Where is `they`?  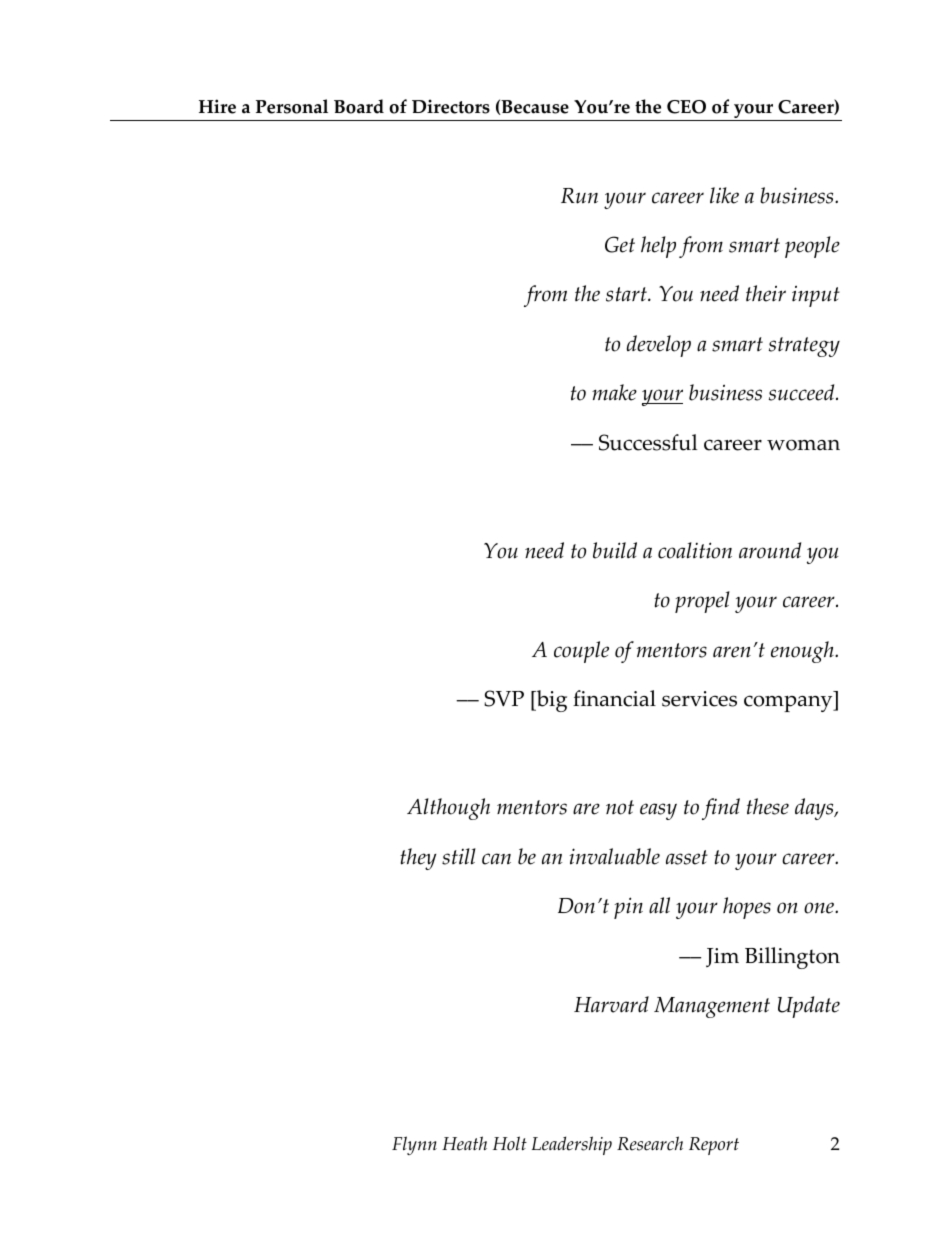 they is located at coordinates (418, 859).
